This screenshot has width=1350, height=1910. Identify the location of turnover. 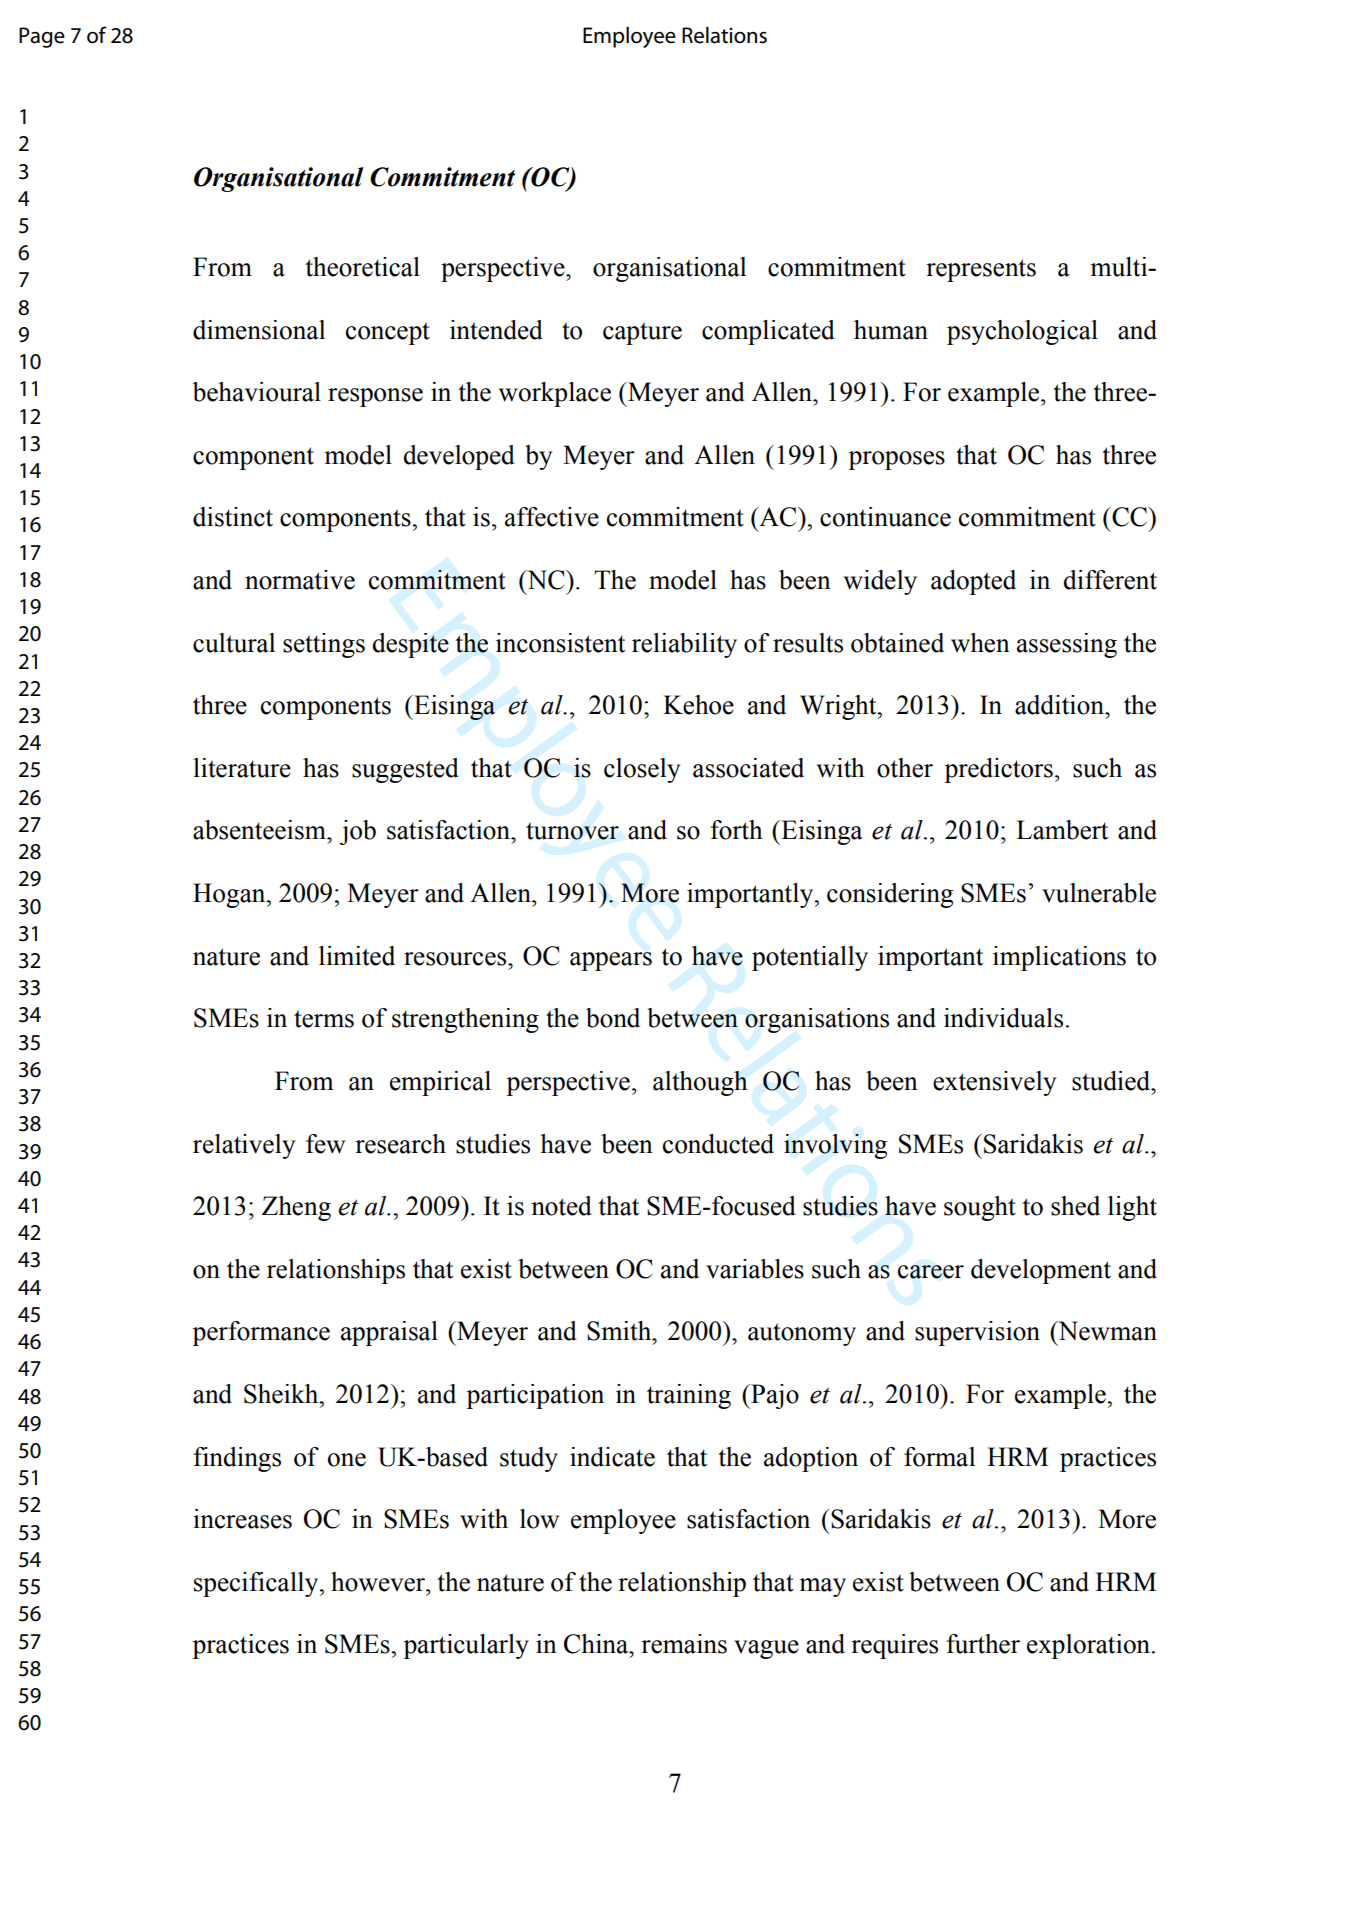
(572, 831).
